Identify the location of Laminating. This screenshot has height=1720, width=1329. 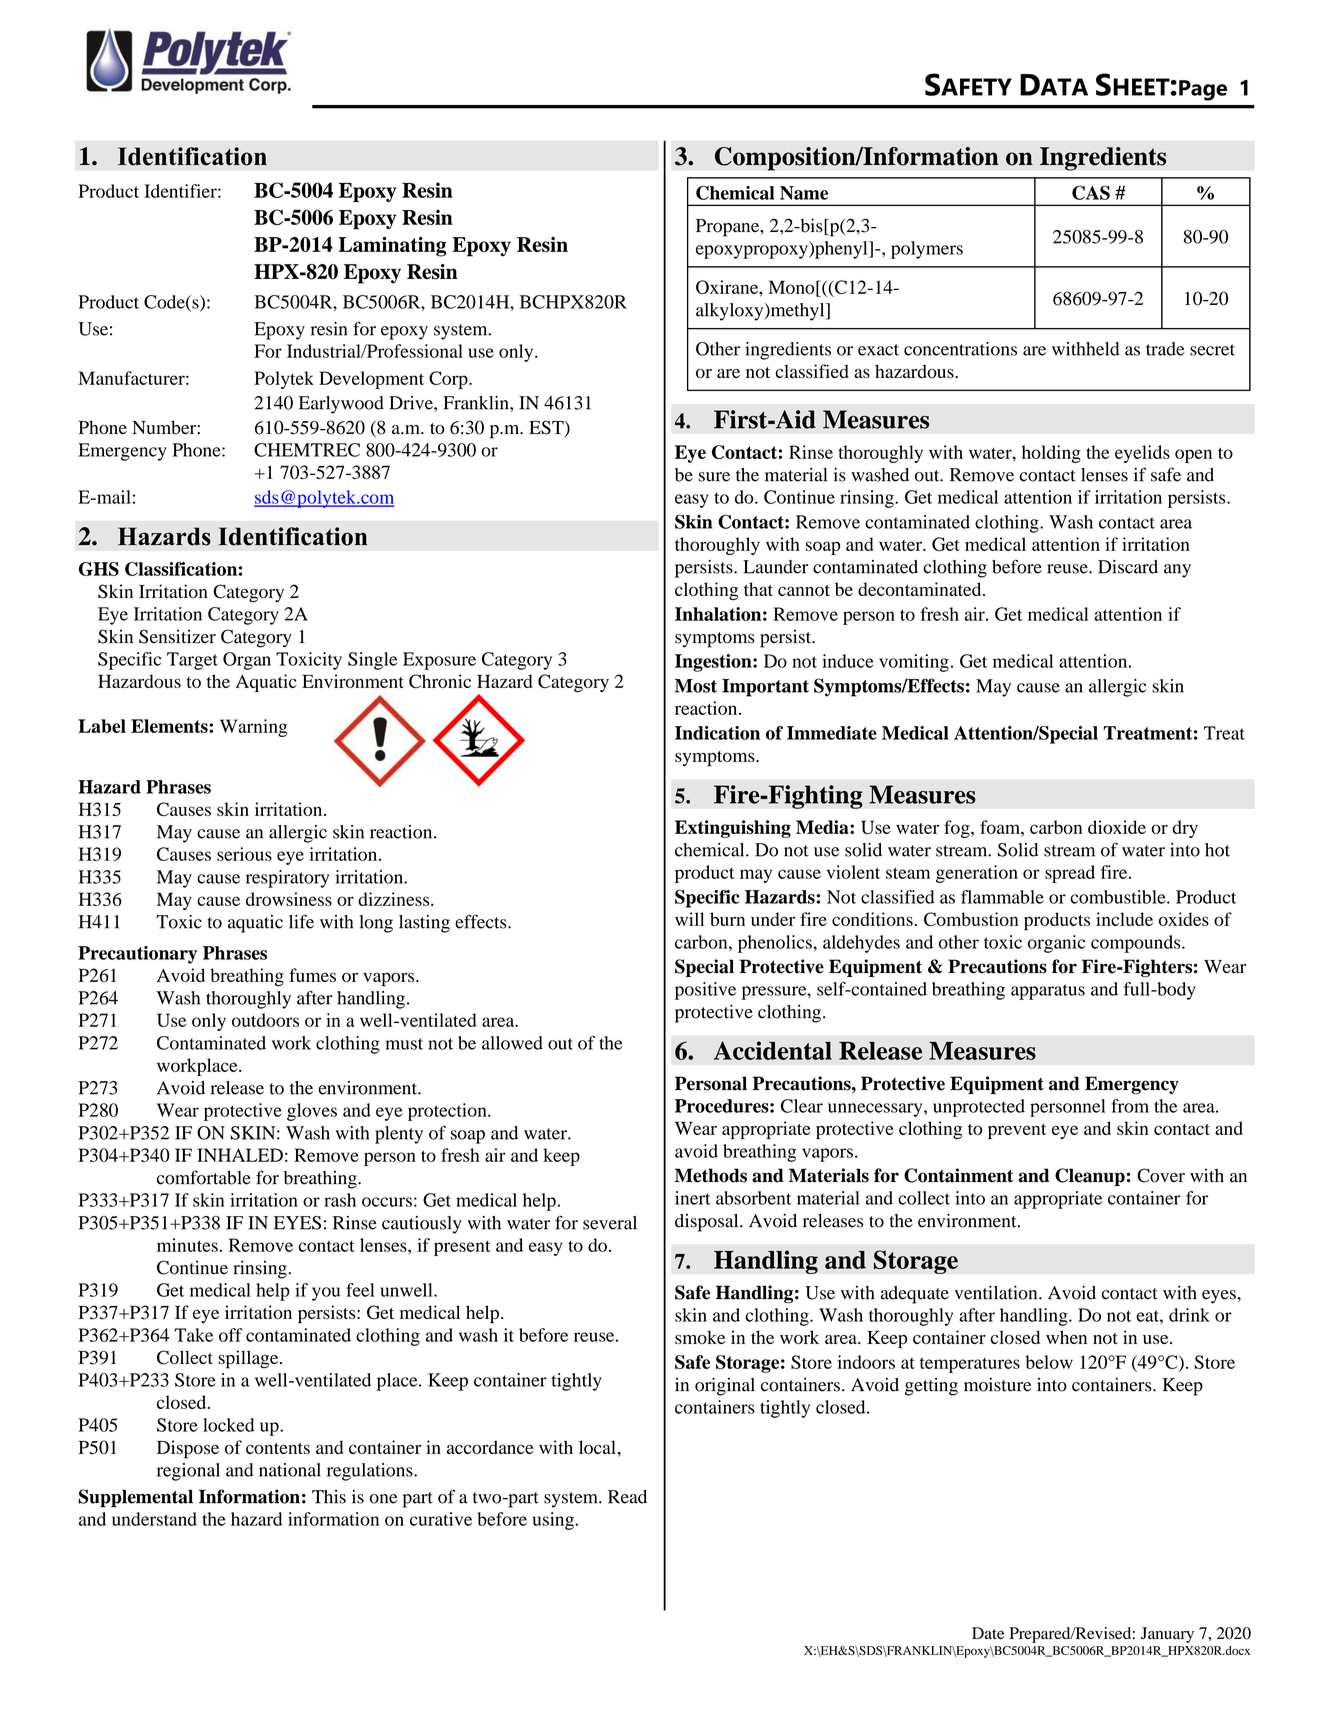
(392, 247).
